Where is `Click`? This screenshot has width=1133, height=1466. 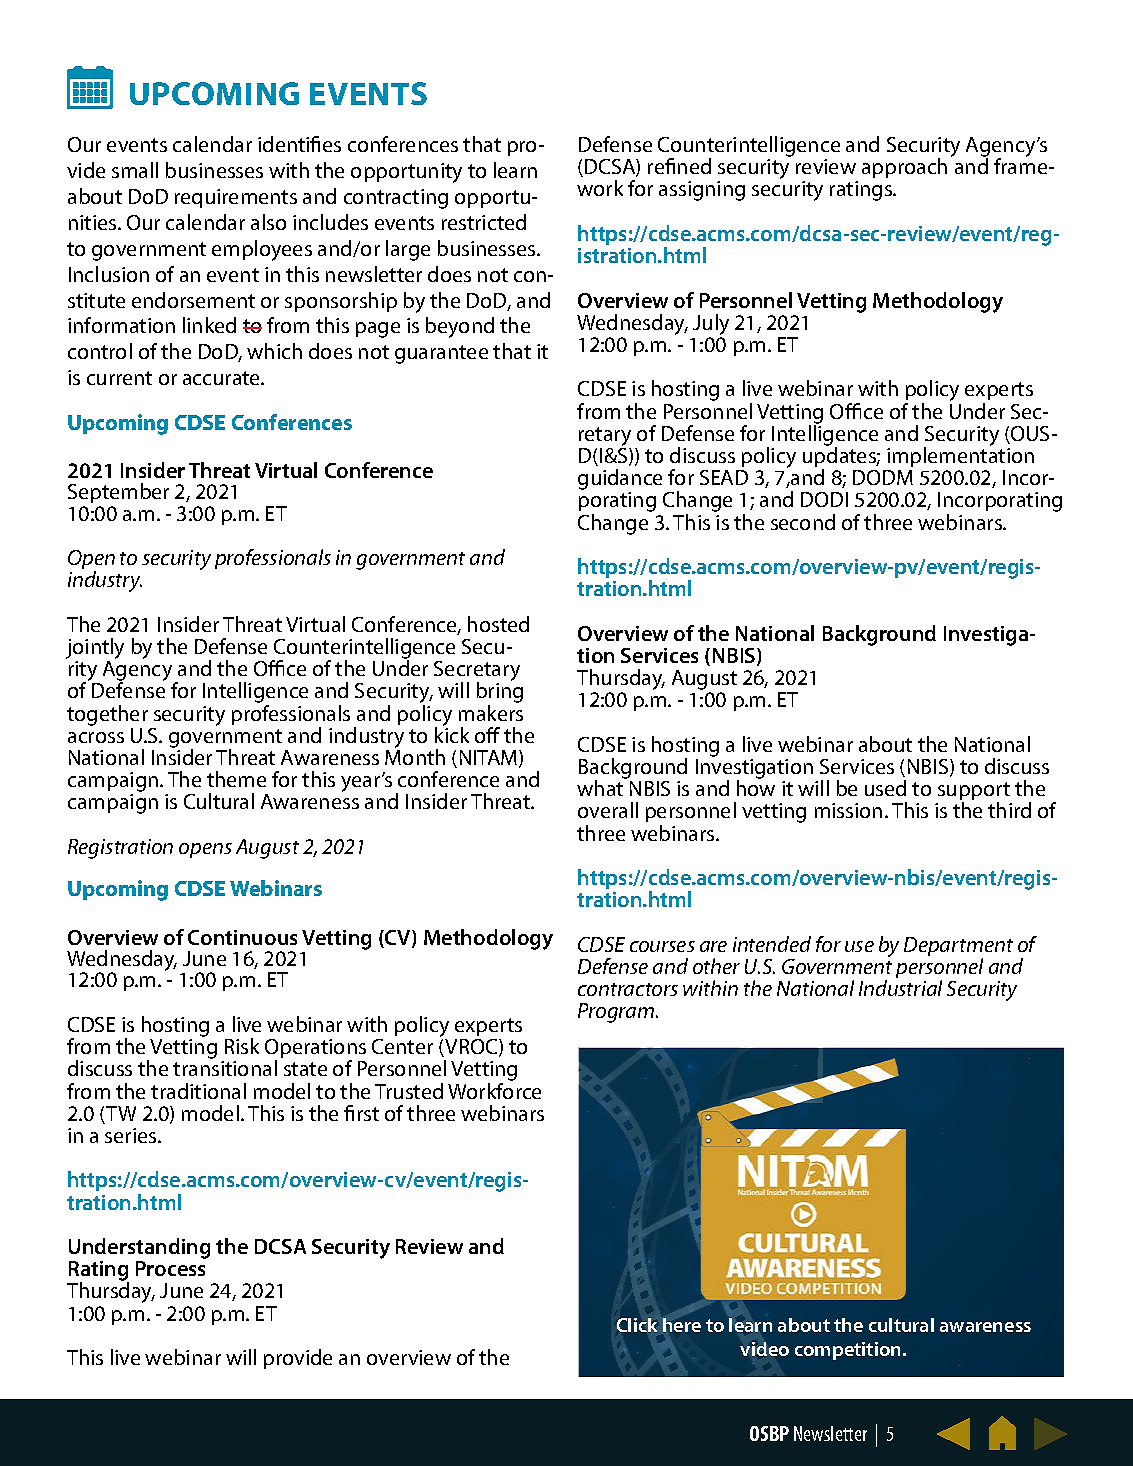
Click is located at coordinates (637, 1325).
